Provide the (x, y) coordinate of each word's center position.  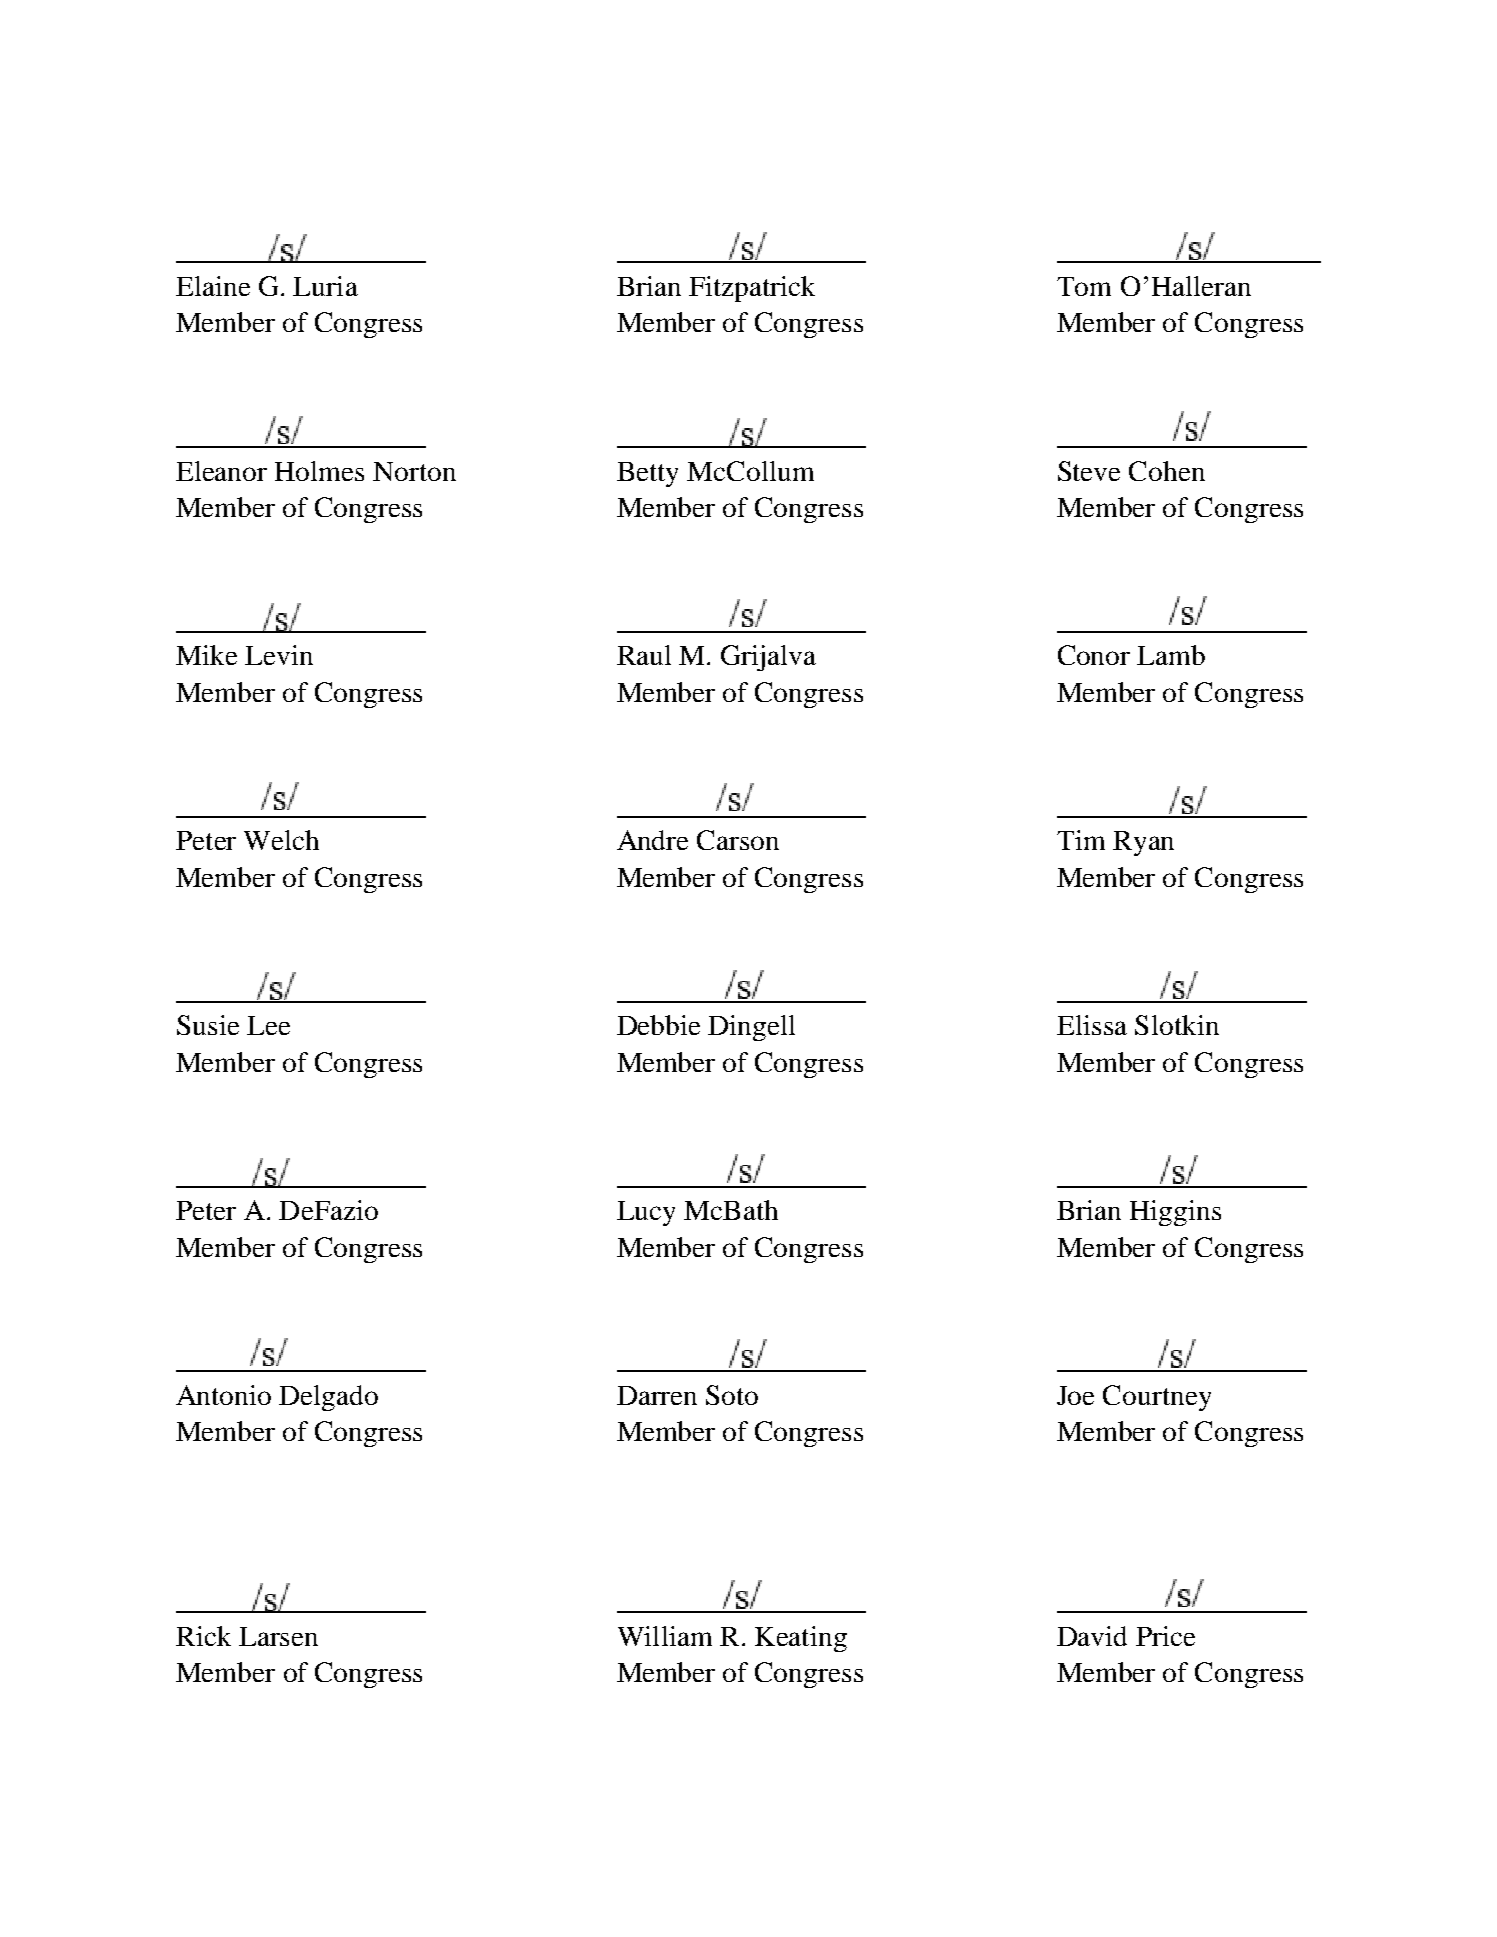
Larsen (278, 1636)
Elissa (1092, 1025)
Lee (268, 1025)
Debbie (658, 1025)
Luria (325, 286)
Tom (1084, 286)
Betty (647, 474)
